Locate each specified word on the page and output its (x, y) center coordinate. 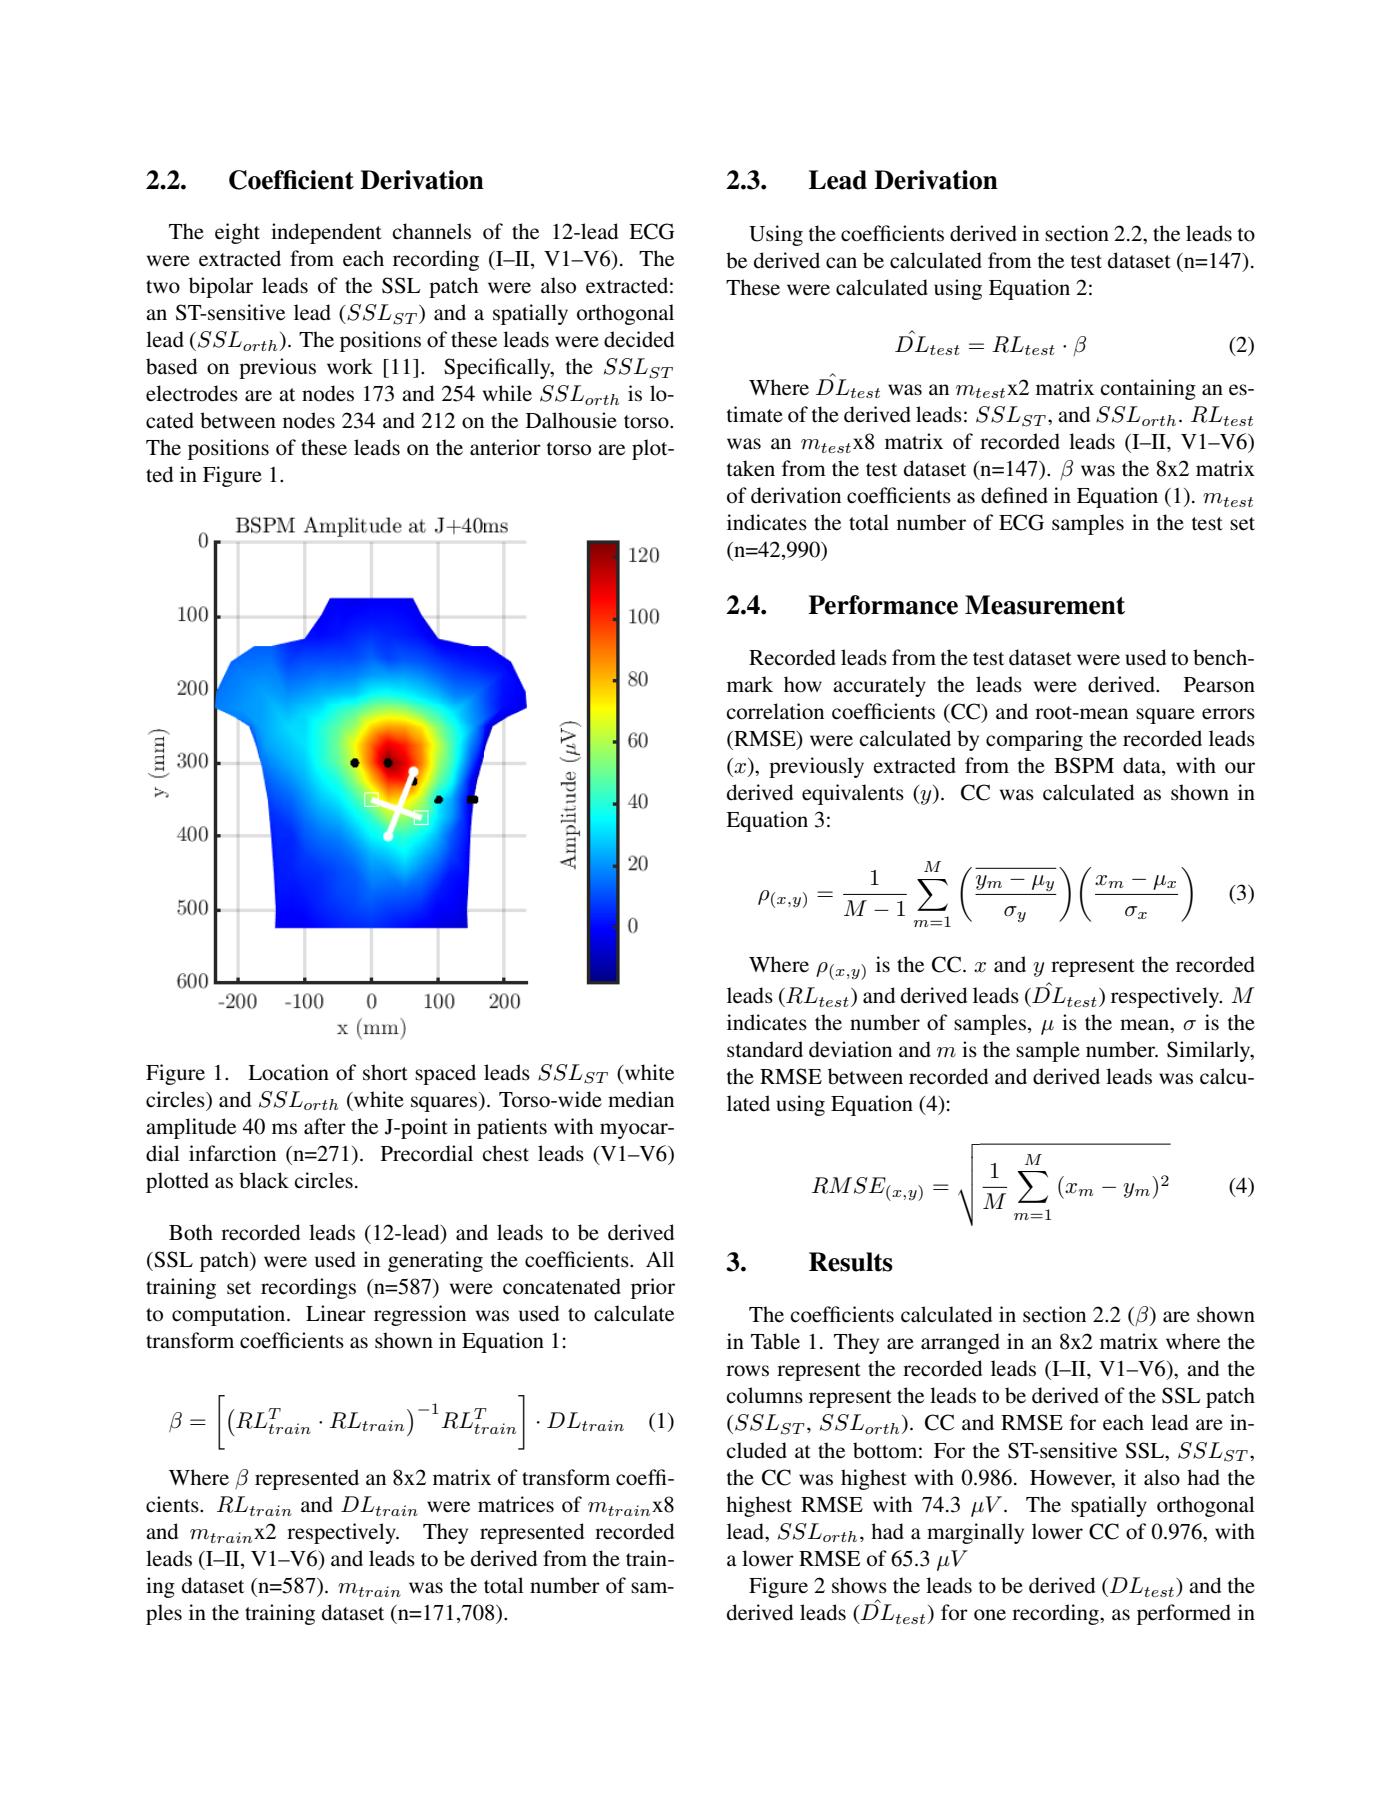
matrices (516, 1504)
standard (765, 1049)
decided (639, 339)
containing (1148, 389)
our (1240, 768)
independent (326, 233)
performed (1184, 1614)
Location (288, 1072)
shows (859, 1585)
